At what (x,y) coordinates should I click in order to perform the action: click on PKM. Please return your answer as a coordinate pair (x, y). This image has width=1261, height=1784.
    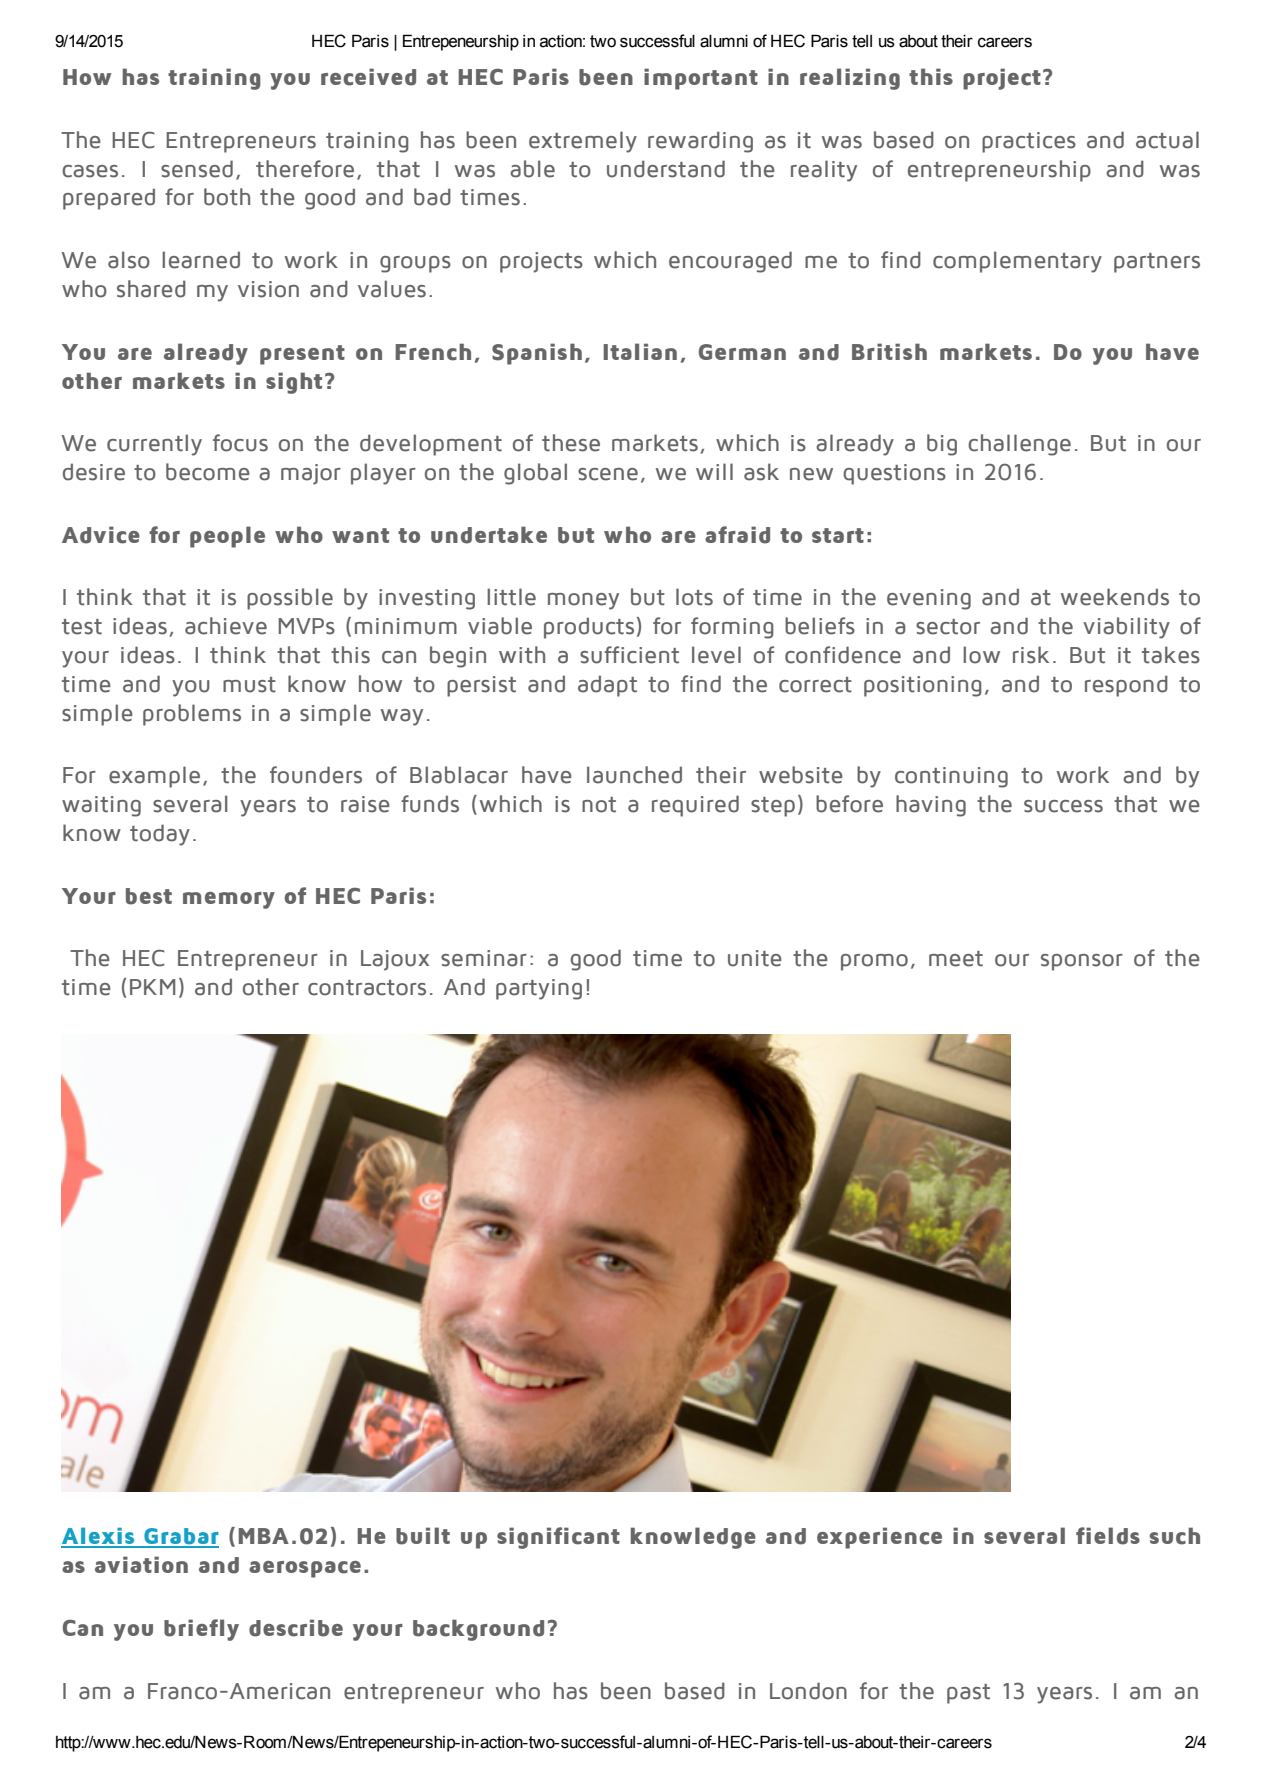
    Looking at the image, I should click on (152, 987).
